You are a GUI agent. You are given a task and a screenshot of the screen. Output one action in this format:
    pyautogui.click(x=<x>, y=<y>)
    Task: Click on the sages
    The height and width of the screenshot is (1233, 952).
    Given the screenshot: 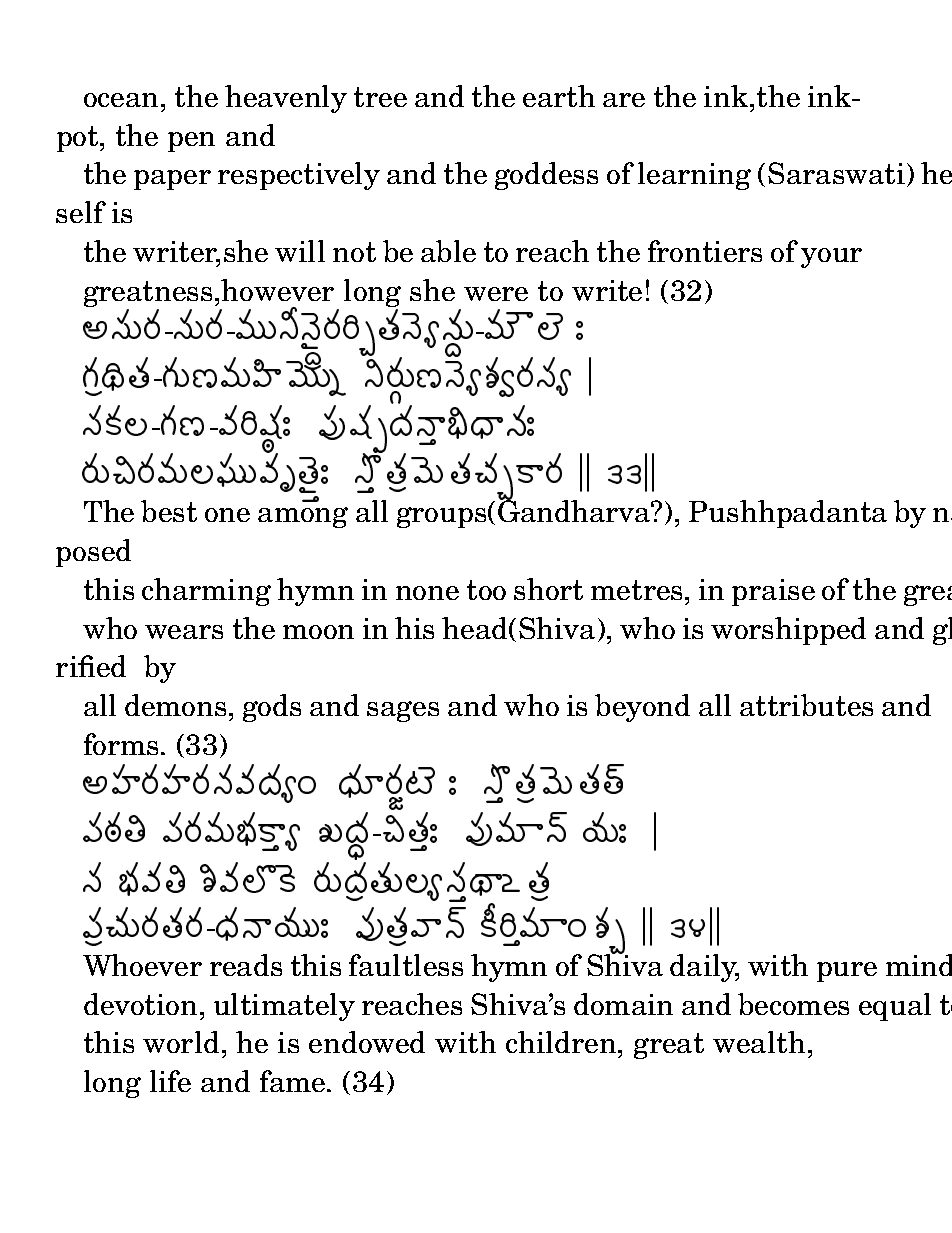 What is the action you would take?
    pyautogui.click(x=403, y=711)
